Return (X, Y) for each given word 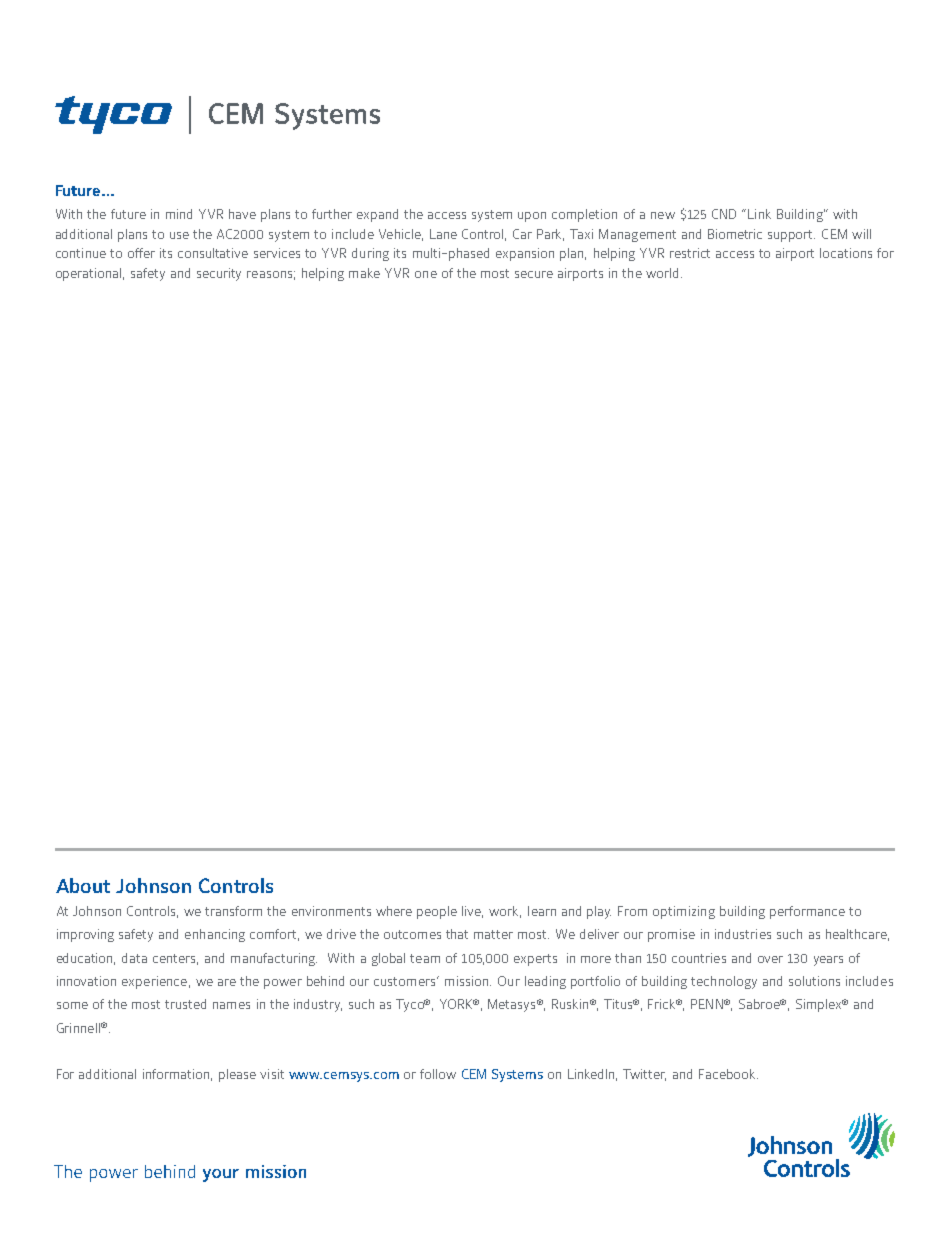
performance (807, 912)
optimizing (684, 912)
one (426, 274)
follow (438, 1074)
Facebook (728, 1074)
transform (233, 911)
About (83, 885)
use (179, 235)
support (791, 236)
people (437, 912)
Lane (443, 234)
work (505, 912)
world (662, 273)
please (237, 1075)
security (219, 274)
